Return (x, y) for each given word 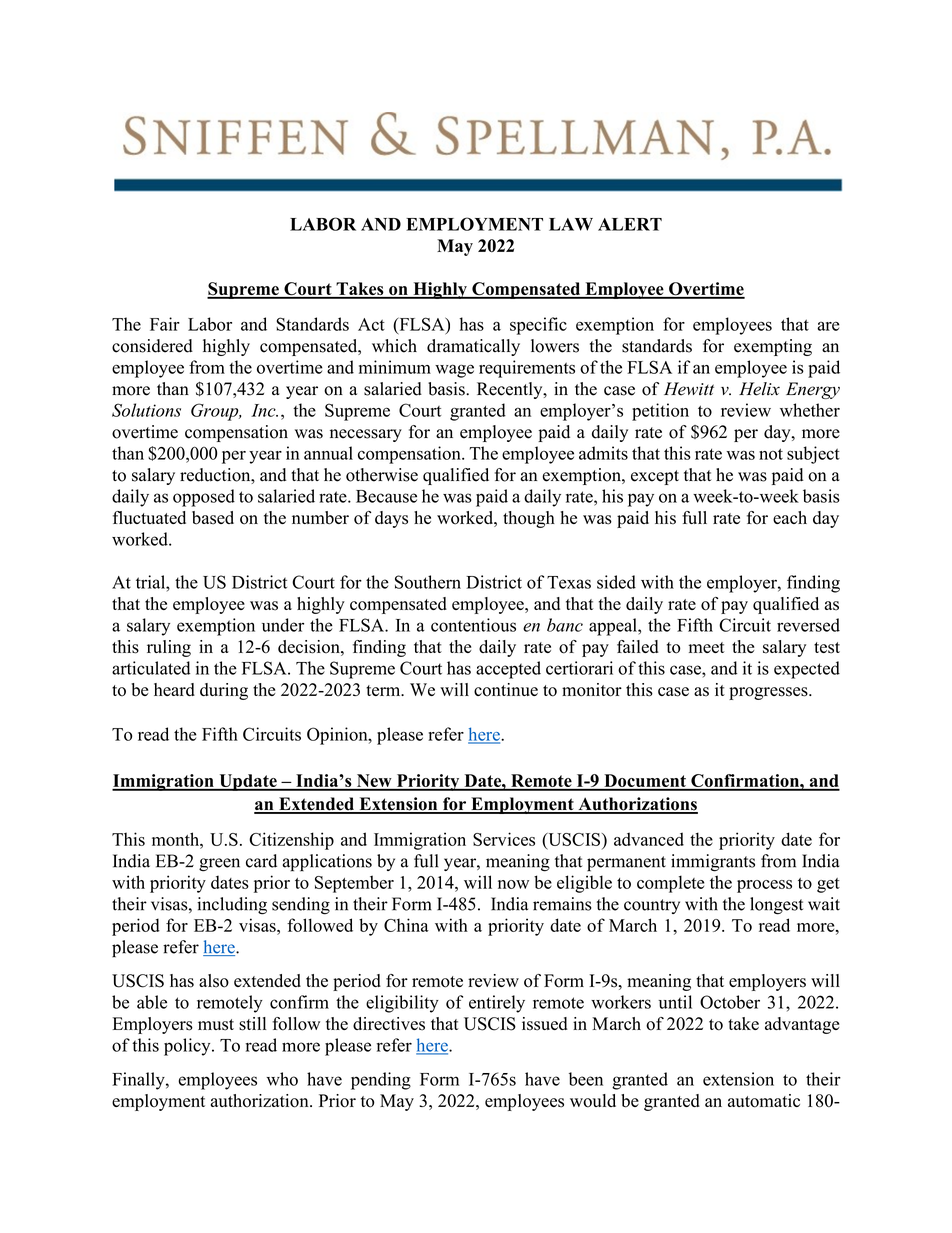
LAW (571, 224)
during (224, 691)
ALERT (630, 224)
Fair (165, 324)
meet (707, 647)
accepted (508, 670)
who (282, 1079)
